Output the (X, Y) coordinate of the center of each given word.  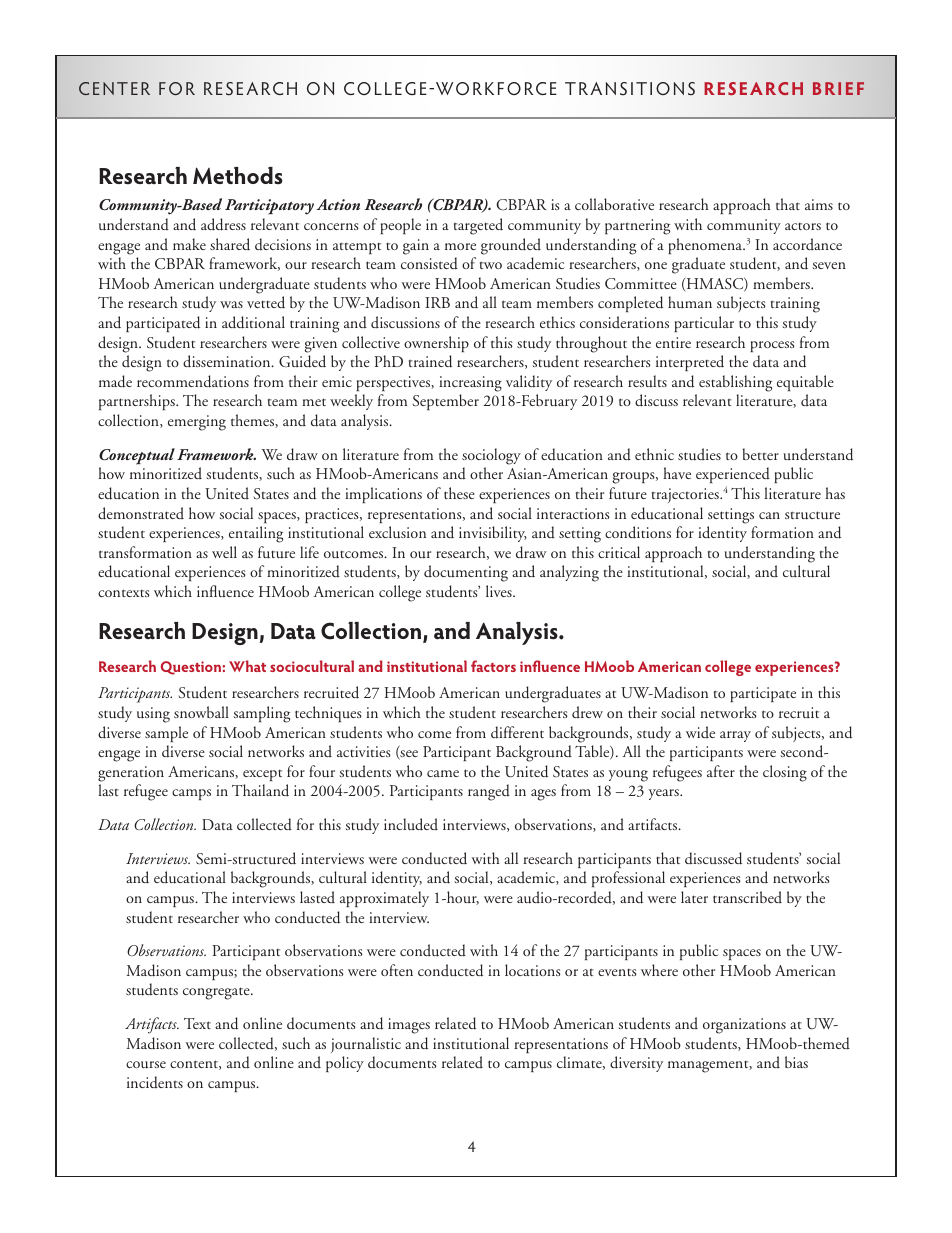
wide (700, 732)
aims (819, 204)
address (223, 224)
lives (500, 591)
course (146, 1065)
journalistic (366, 1045)
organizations (744, 1026)
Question (191, 668)
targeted (478, 226)
